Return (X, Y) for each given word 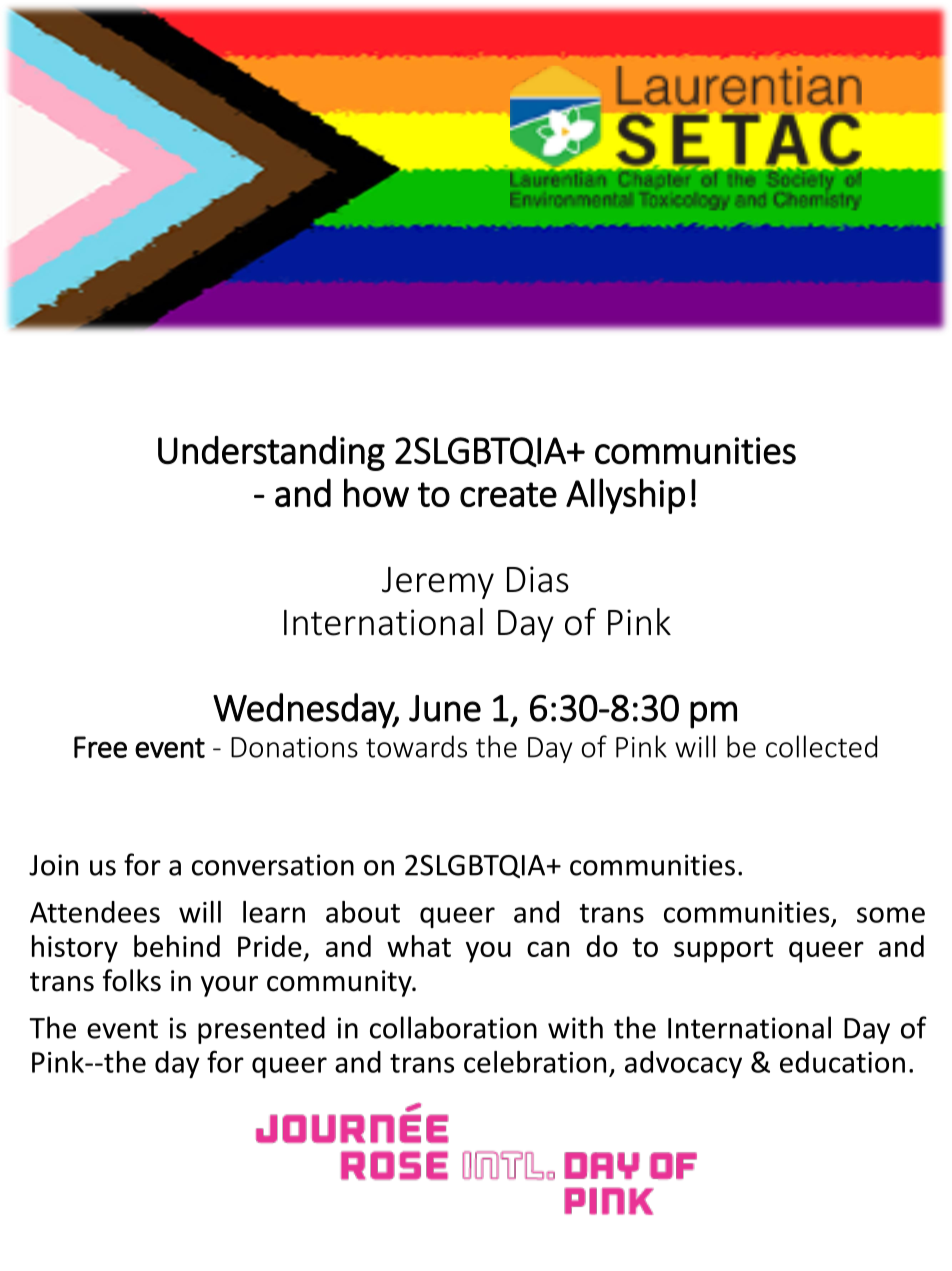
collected (821, 746)
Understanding (271, 453)
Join (53, 865)
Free (100, 747)
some (891, 915)
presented (261, 1030)
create (508, 494)
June (445, 708)
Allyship (625, 496)
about (363, 912)
